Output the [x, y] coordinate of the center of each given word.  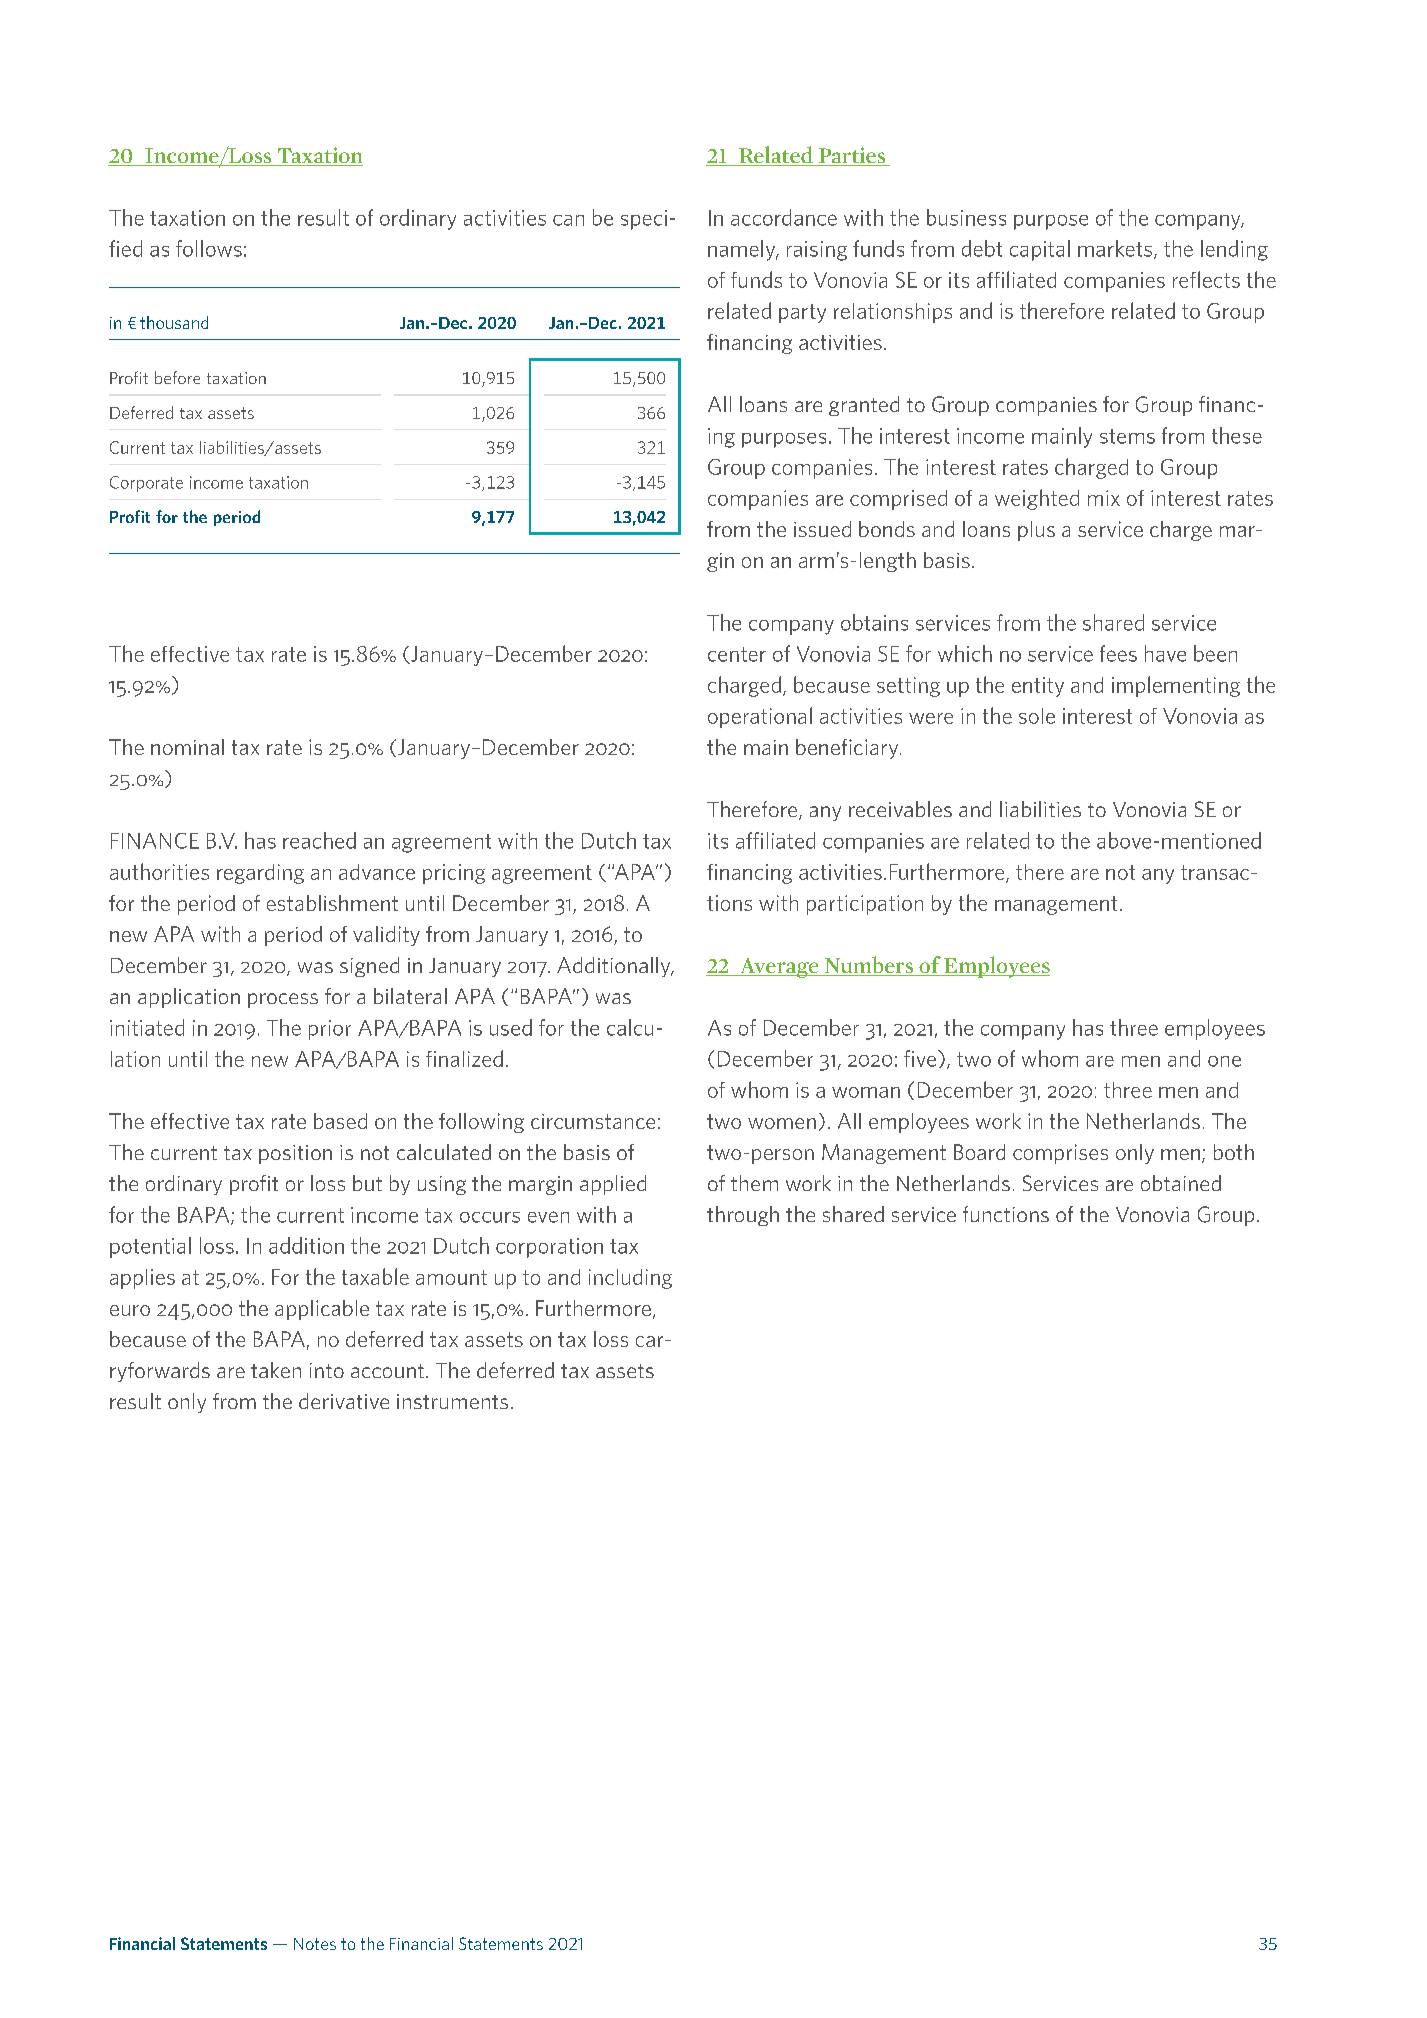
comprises [1060, 1154]
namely [743, 250]
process [283, 1000]
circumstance [593, 1121]
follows [209, 248]
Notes [315, 1944]
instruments [452, 1401]
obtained [1181, 1183]
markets [1116, 249]
